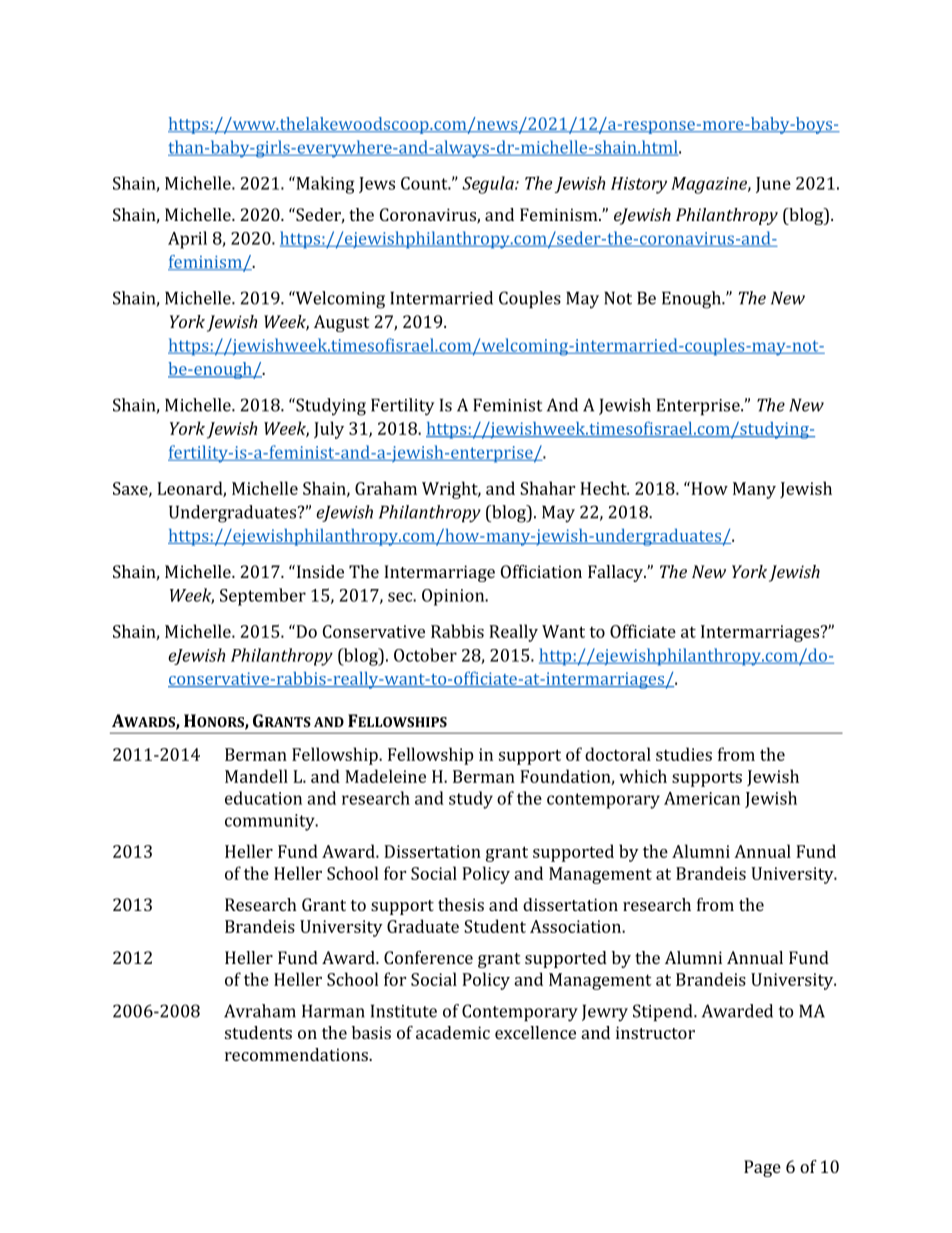 This page has width=952, height=1233. Describe the element at coordinates (297, 1054) in the page. I see `recommendations` at that location.
